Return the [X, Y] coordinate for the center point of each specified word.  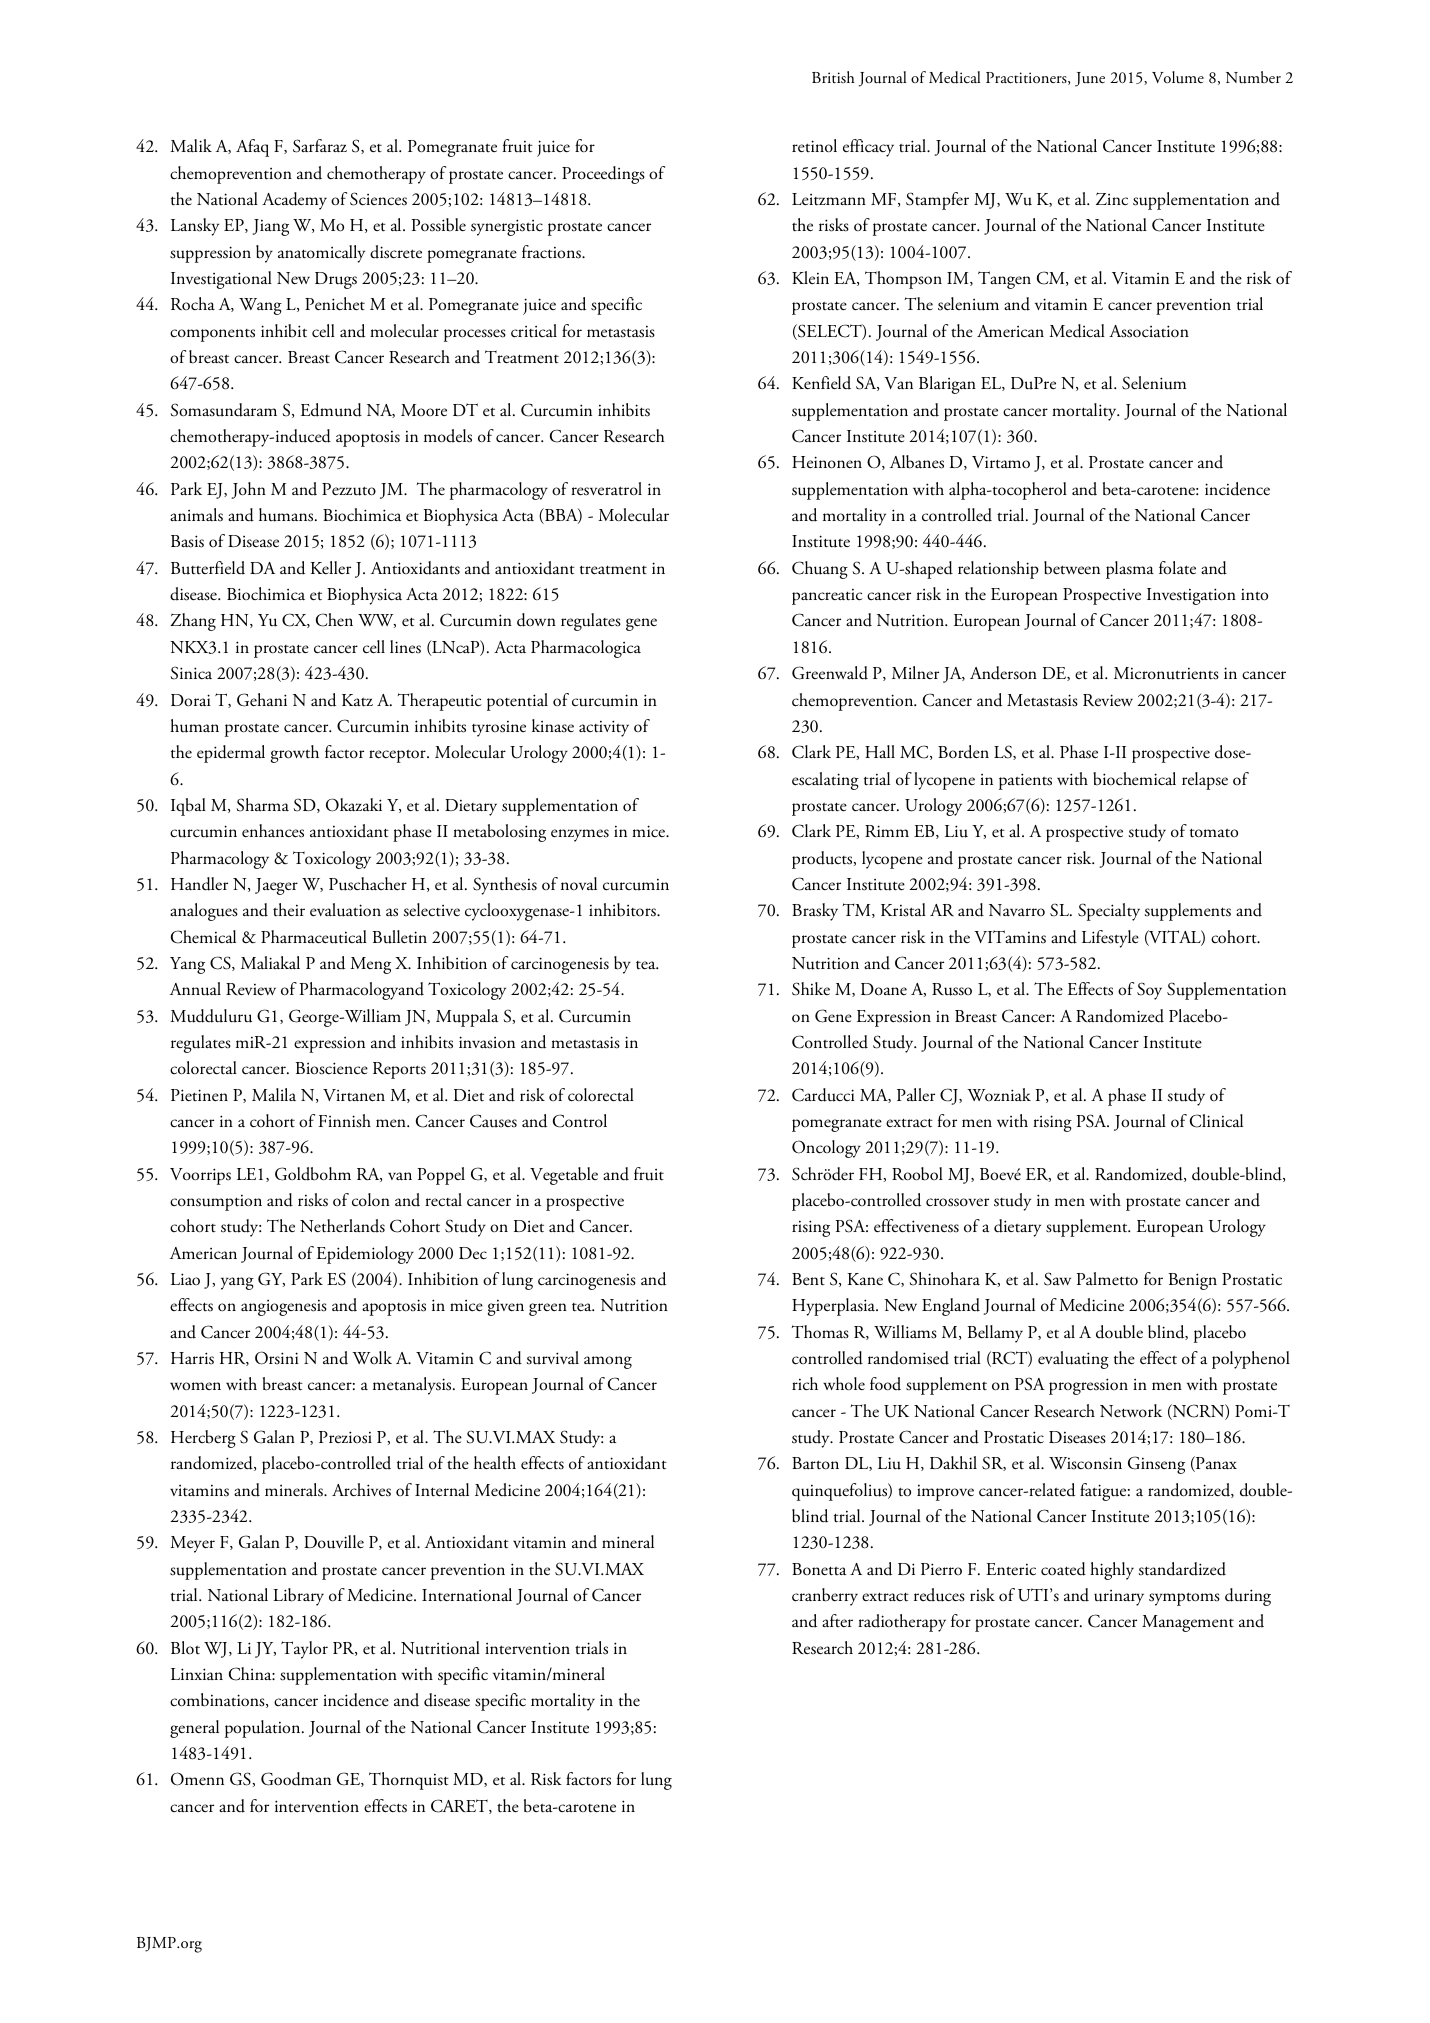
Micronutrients [1166, 673]
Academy [294, 201]
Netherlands [342, 1226]
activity [604, 728]
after [837, 1620]
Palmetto [1107, 1279]
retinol [814, 146]
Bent [808, 1279]
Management [1188, 1623]
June [1090, 79]
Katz [357, 700]
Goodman [296, 1779]
